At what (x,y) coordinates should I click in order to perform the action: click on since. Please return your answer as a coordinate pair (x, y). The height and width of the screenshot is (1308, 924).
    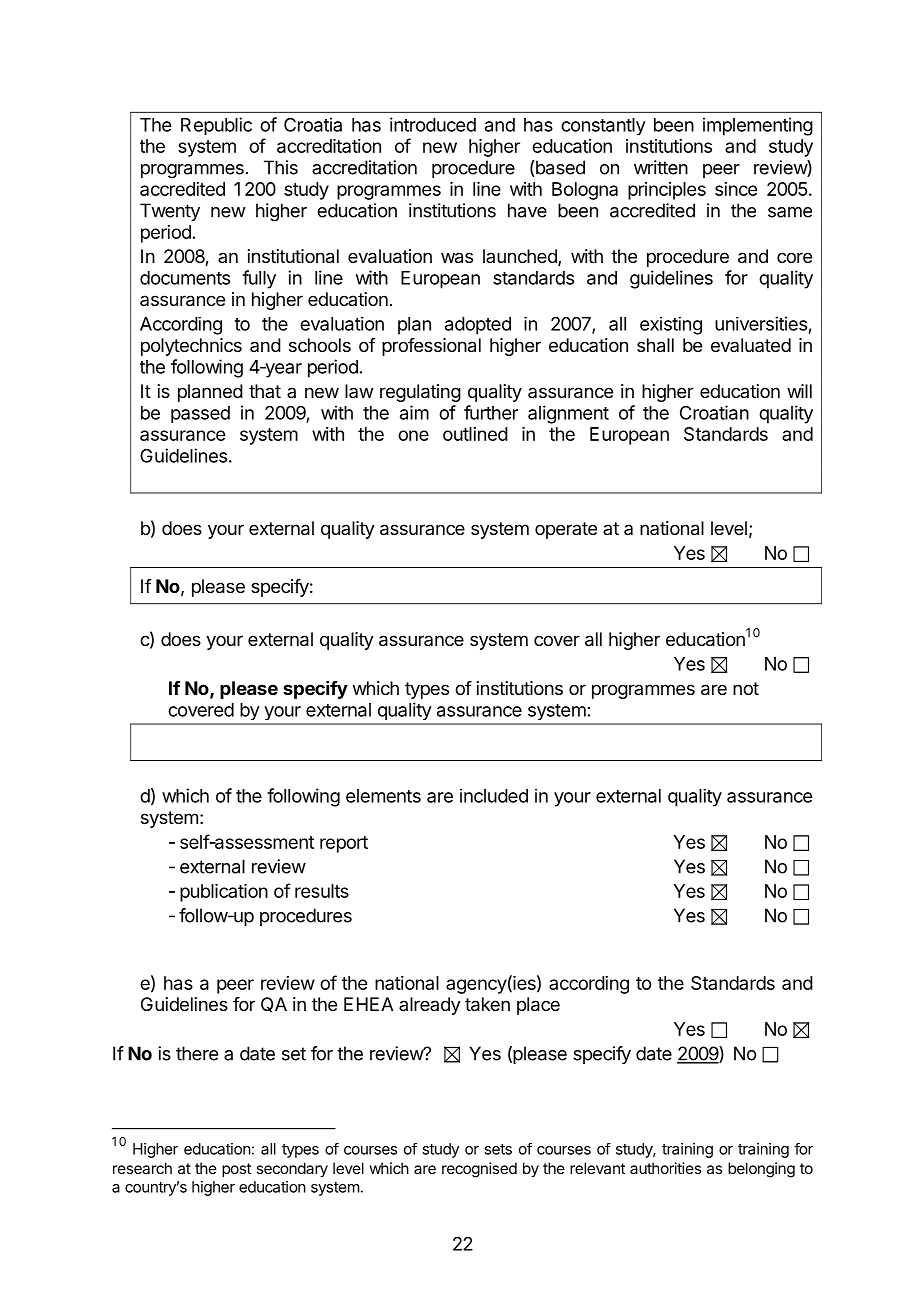
    Looking at the image, I should click on (736, 189).
